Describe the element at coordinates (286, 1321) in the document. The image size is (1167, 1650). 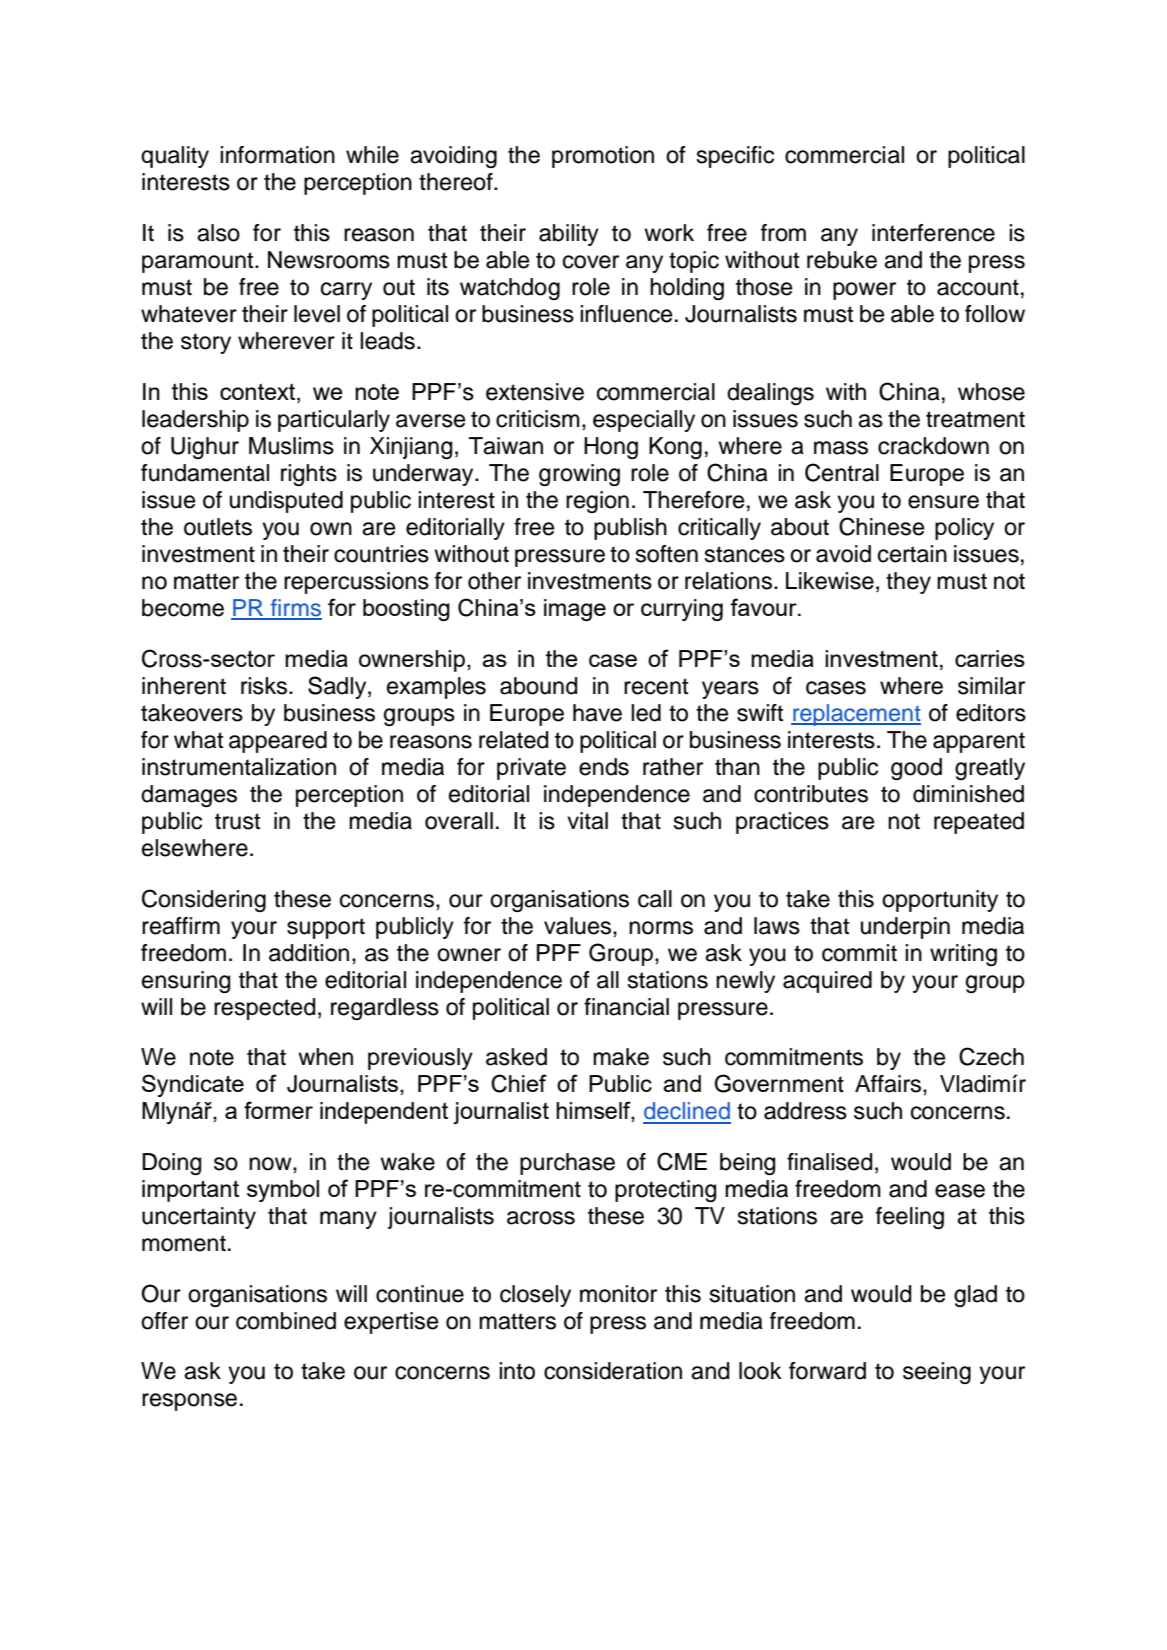
I see `combined` at that location.
